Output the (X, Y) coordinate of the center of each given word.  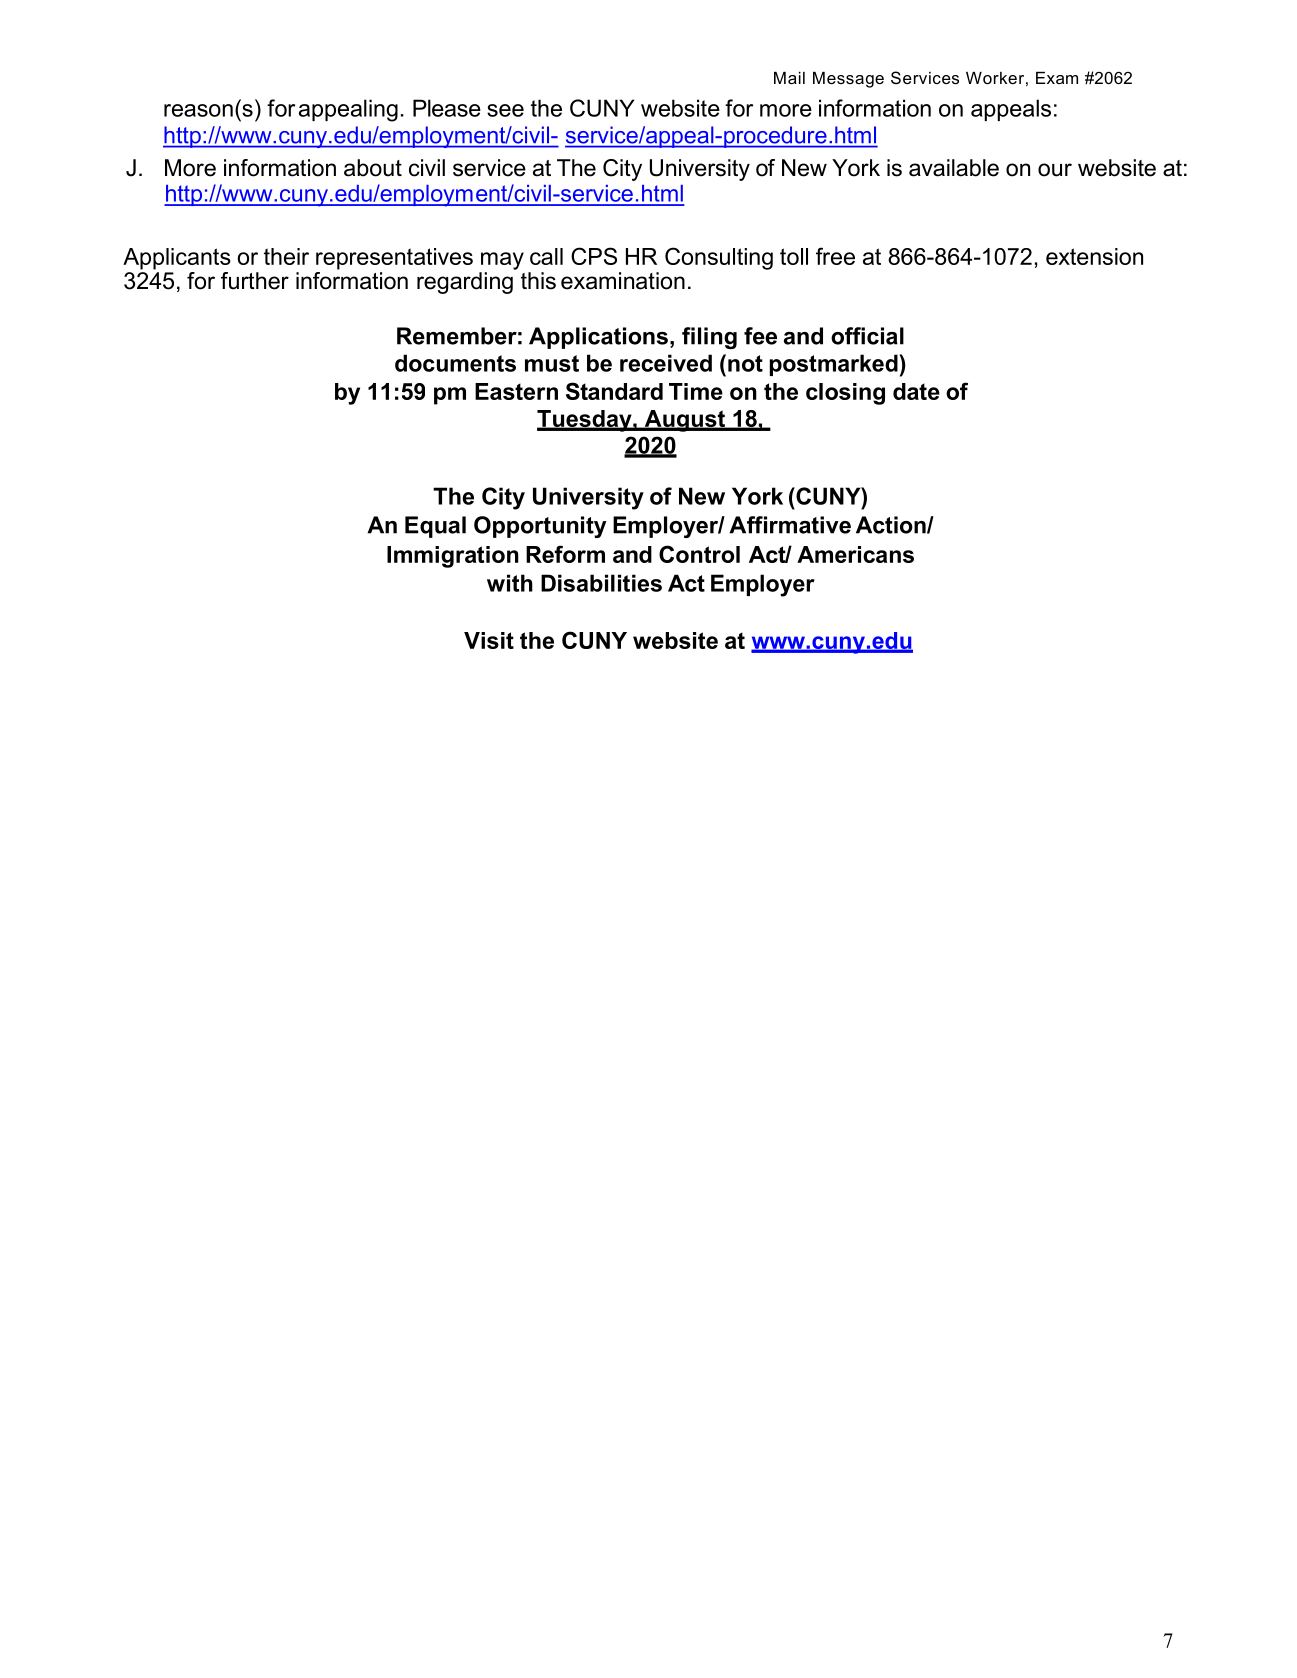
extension (1094, 256)
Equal (435, 527)
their (286, 256)
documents (455, 363)
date (916, 391)
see (505, 110)
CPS (594, 256)
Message (848, 80)
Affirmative (790, 525)
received (666, 363)
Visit (489, 640)
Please (447, 108)
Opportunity (540, 527)
